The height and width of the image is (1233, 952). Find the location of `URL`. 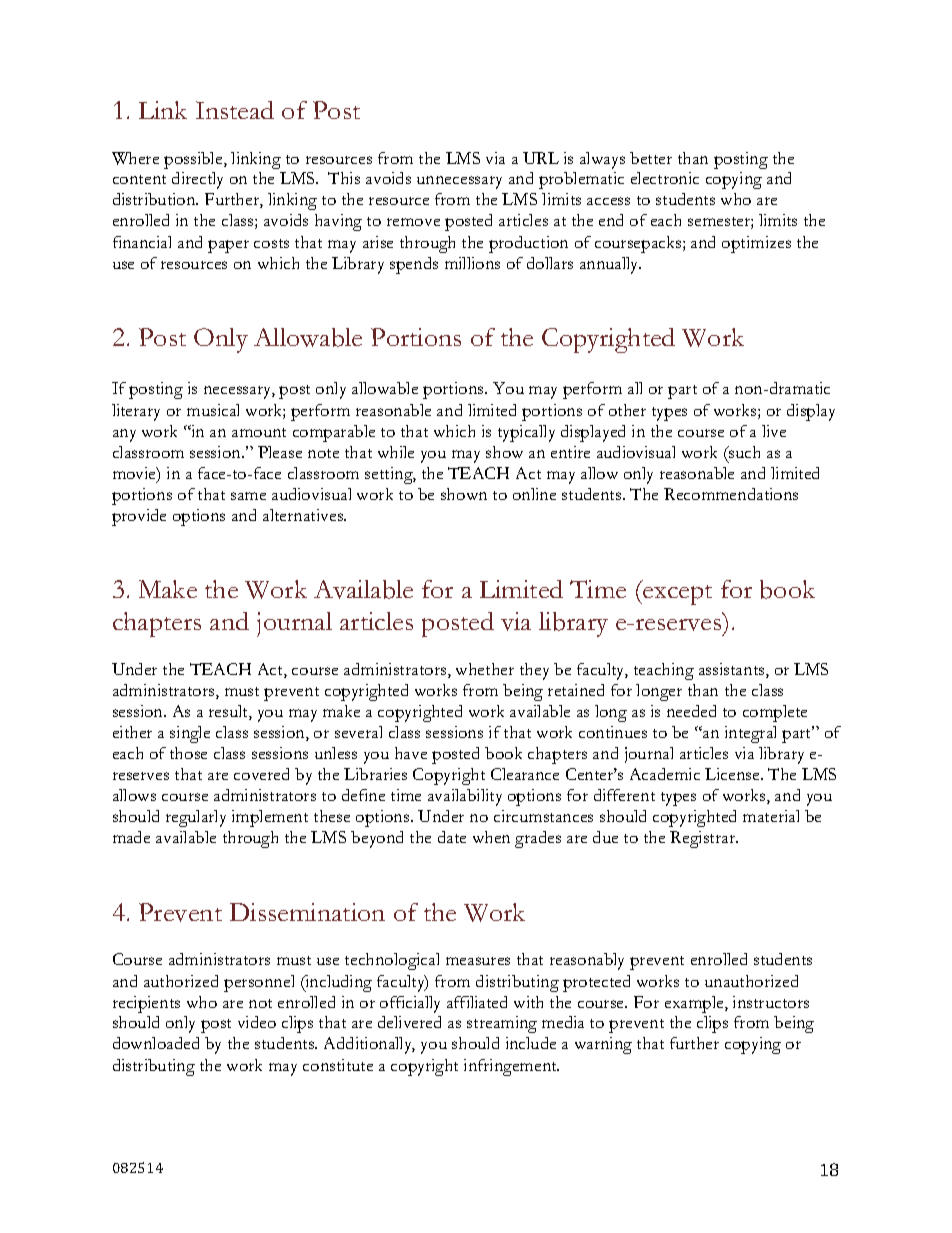

URL is located at coordinates (541, 158).
